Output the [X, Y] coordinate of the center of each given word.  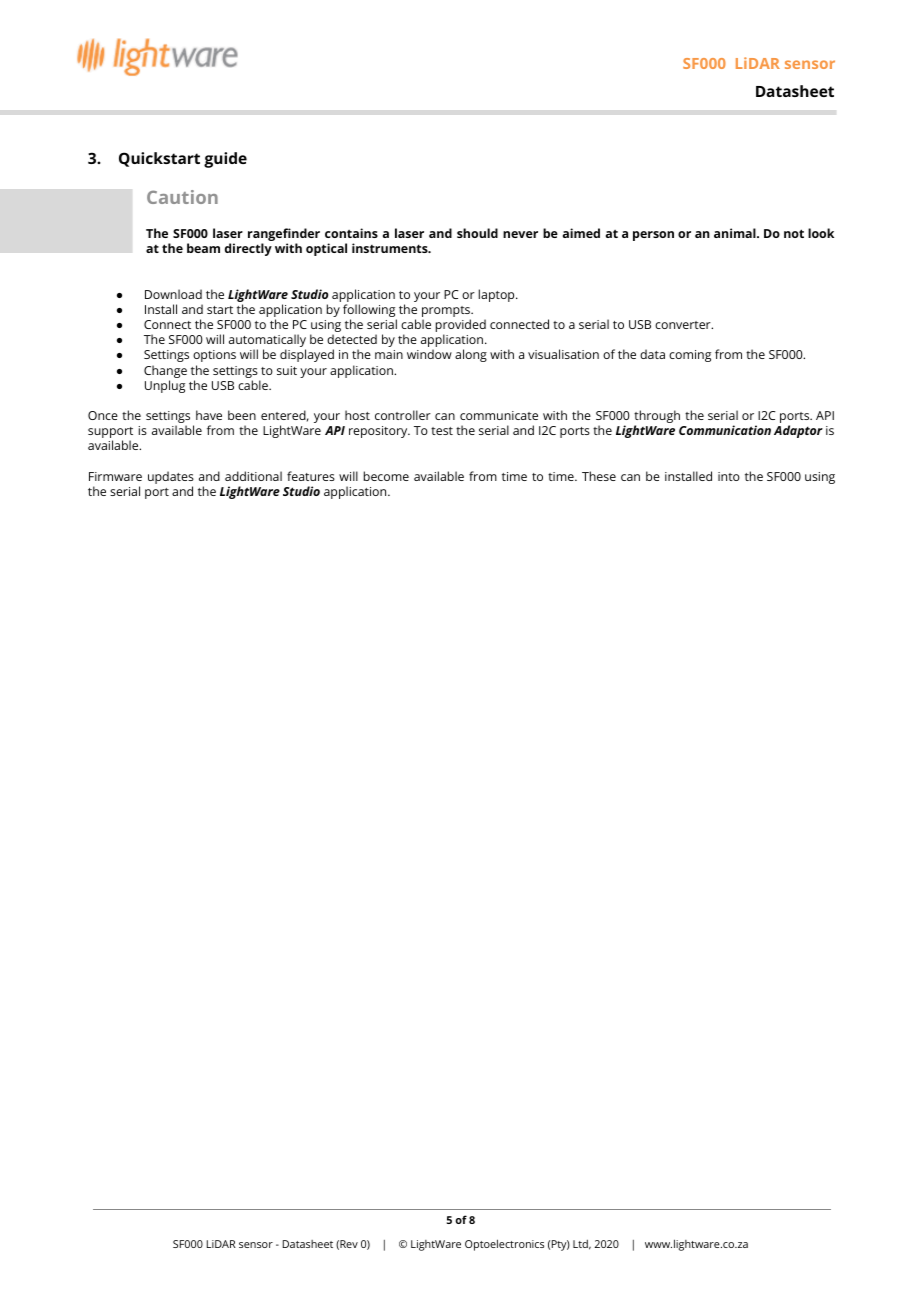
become [386, 476]
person [653, 236]
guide [225, 160]
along [471, 355]
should [477, 233]
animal [736, 233]
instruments [391, 248]
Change [165, 371]
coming [690, 356]
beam [203, 248]
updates [171, 477]
